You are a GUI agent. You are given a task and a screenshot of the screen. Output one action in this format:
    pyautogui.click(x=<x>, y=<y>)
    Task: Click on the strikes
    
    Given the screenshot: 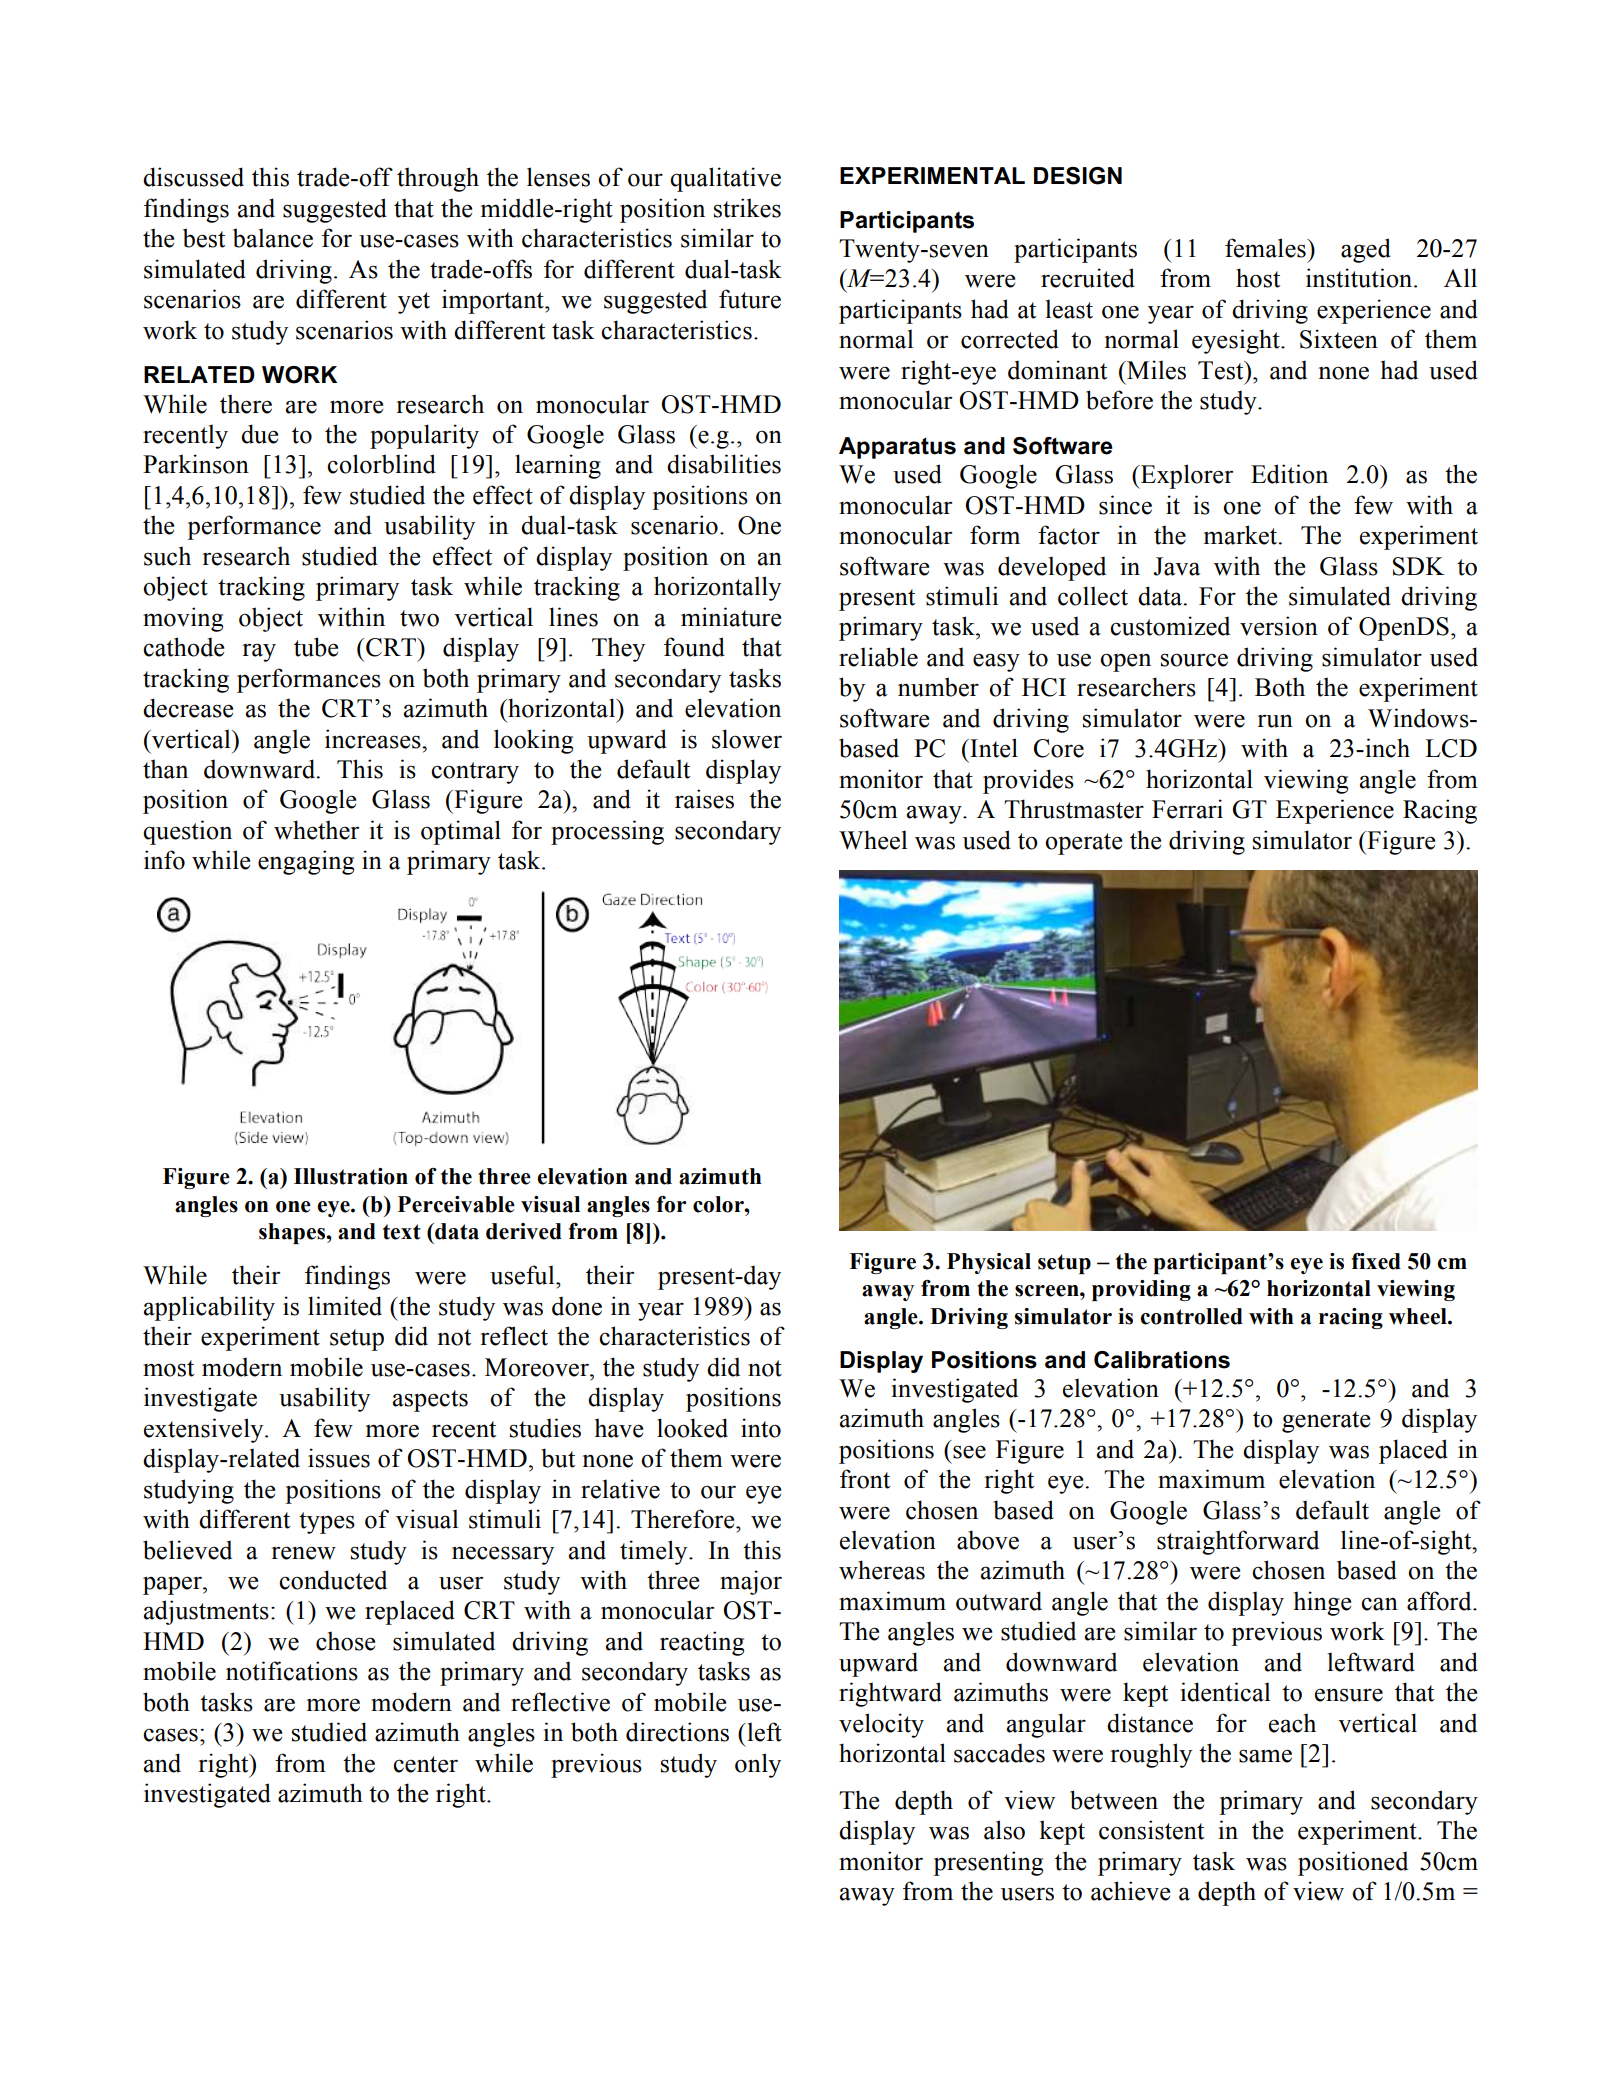 What is the action you would take?
    pyautogui.click(x=747, y=208)
